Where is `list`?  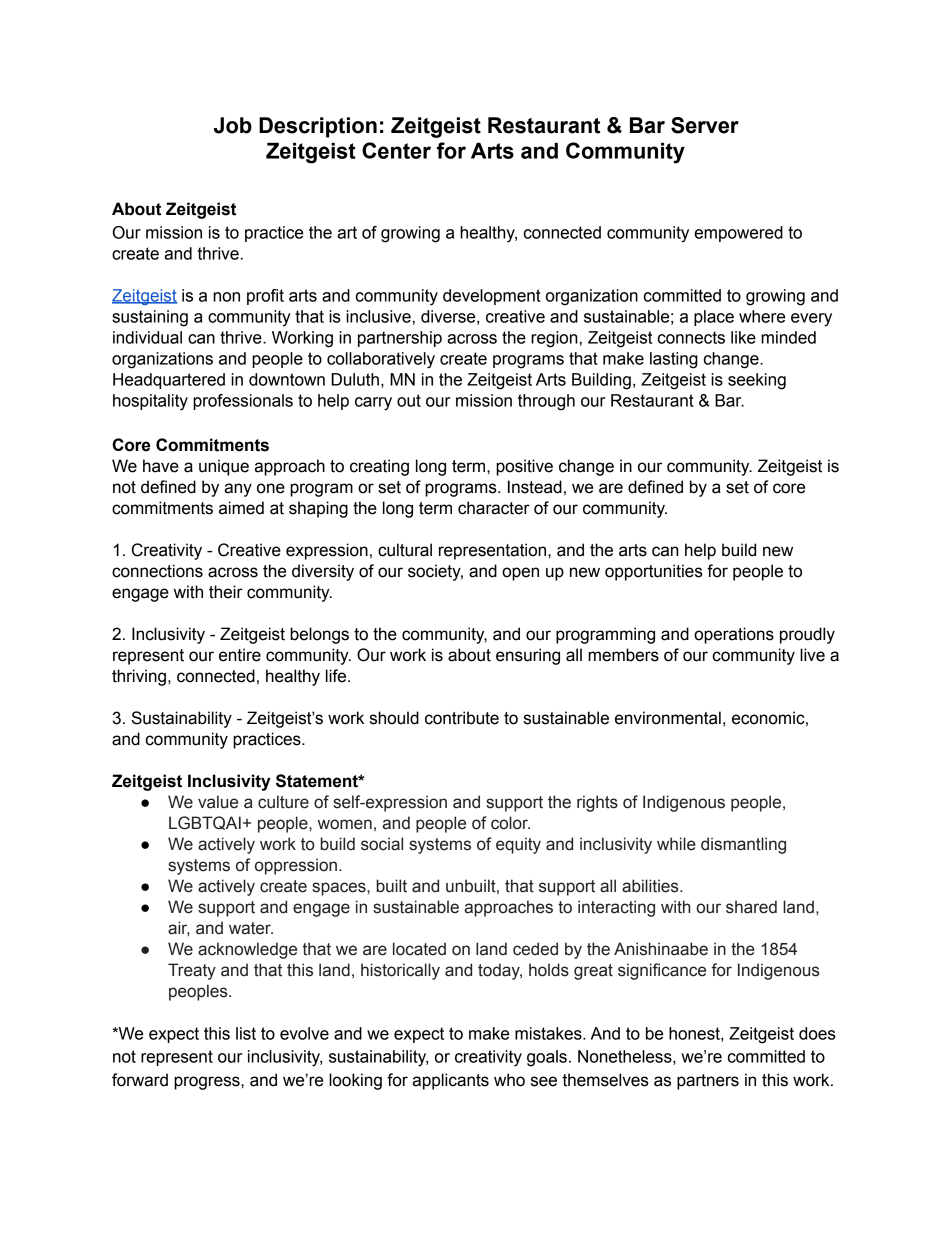 list is located at coordinates (246, 1033).
